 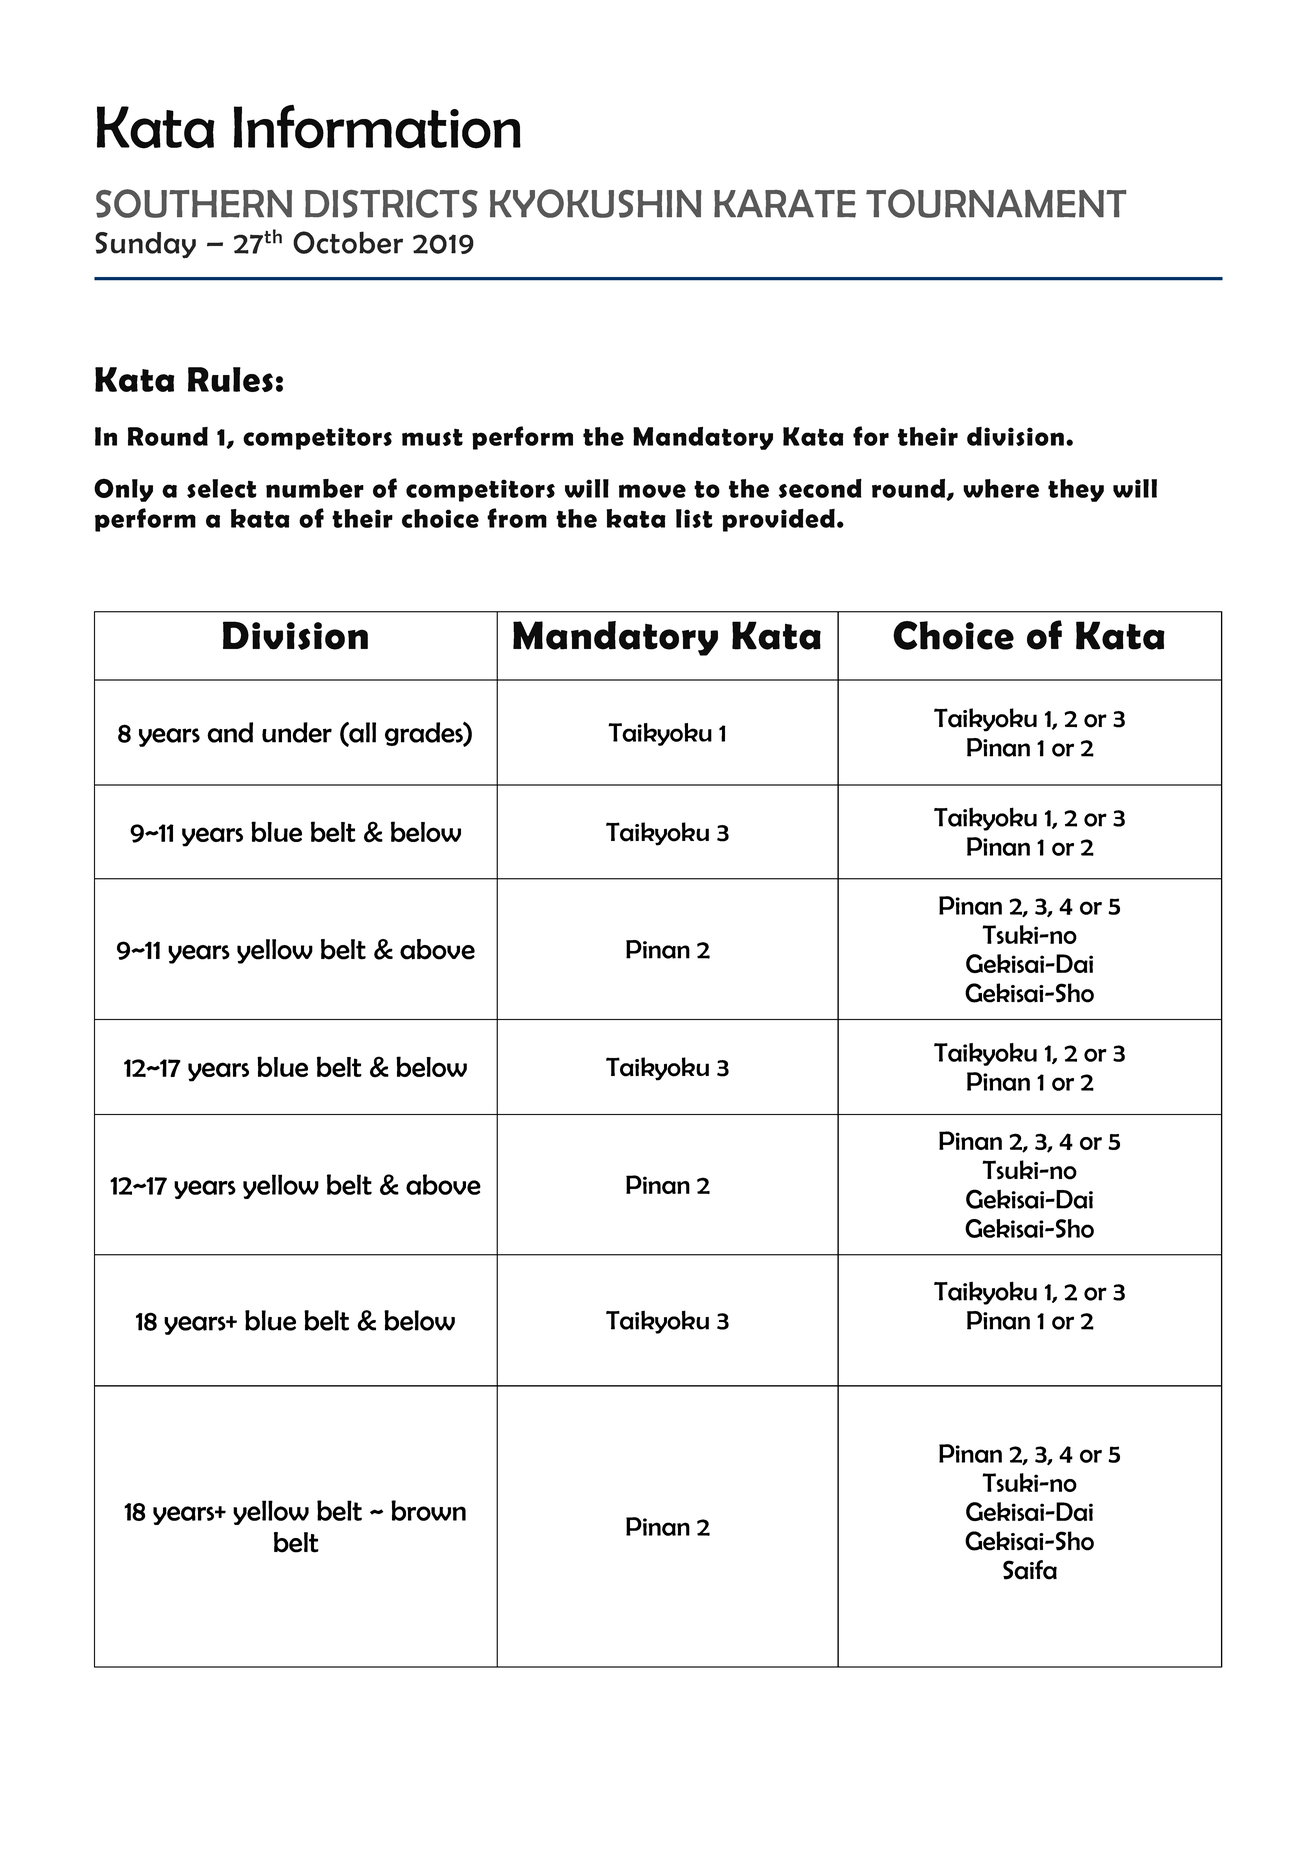 I want to click on provided, so click(x=778, y=520).
